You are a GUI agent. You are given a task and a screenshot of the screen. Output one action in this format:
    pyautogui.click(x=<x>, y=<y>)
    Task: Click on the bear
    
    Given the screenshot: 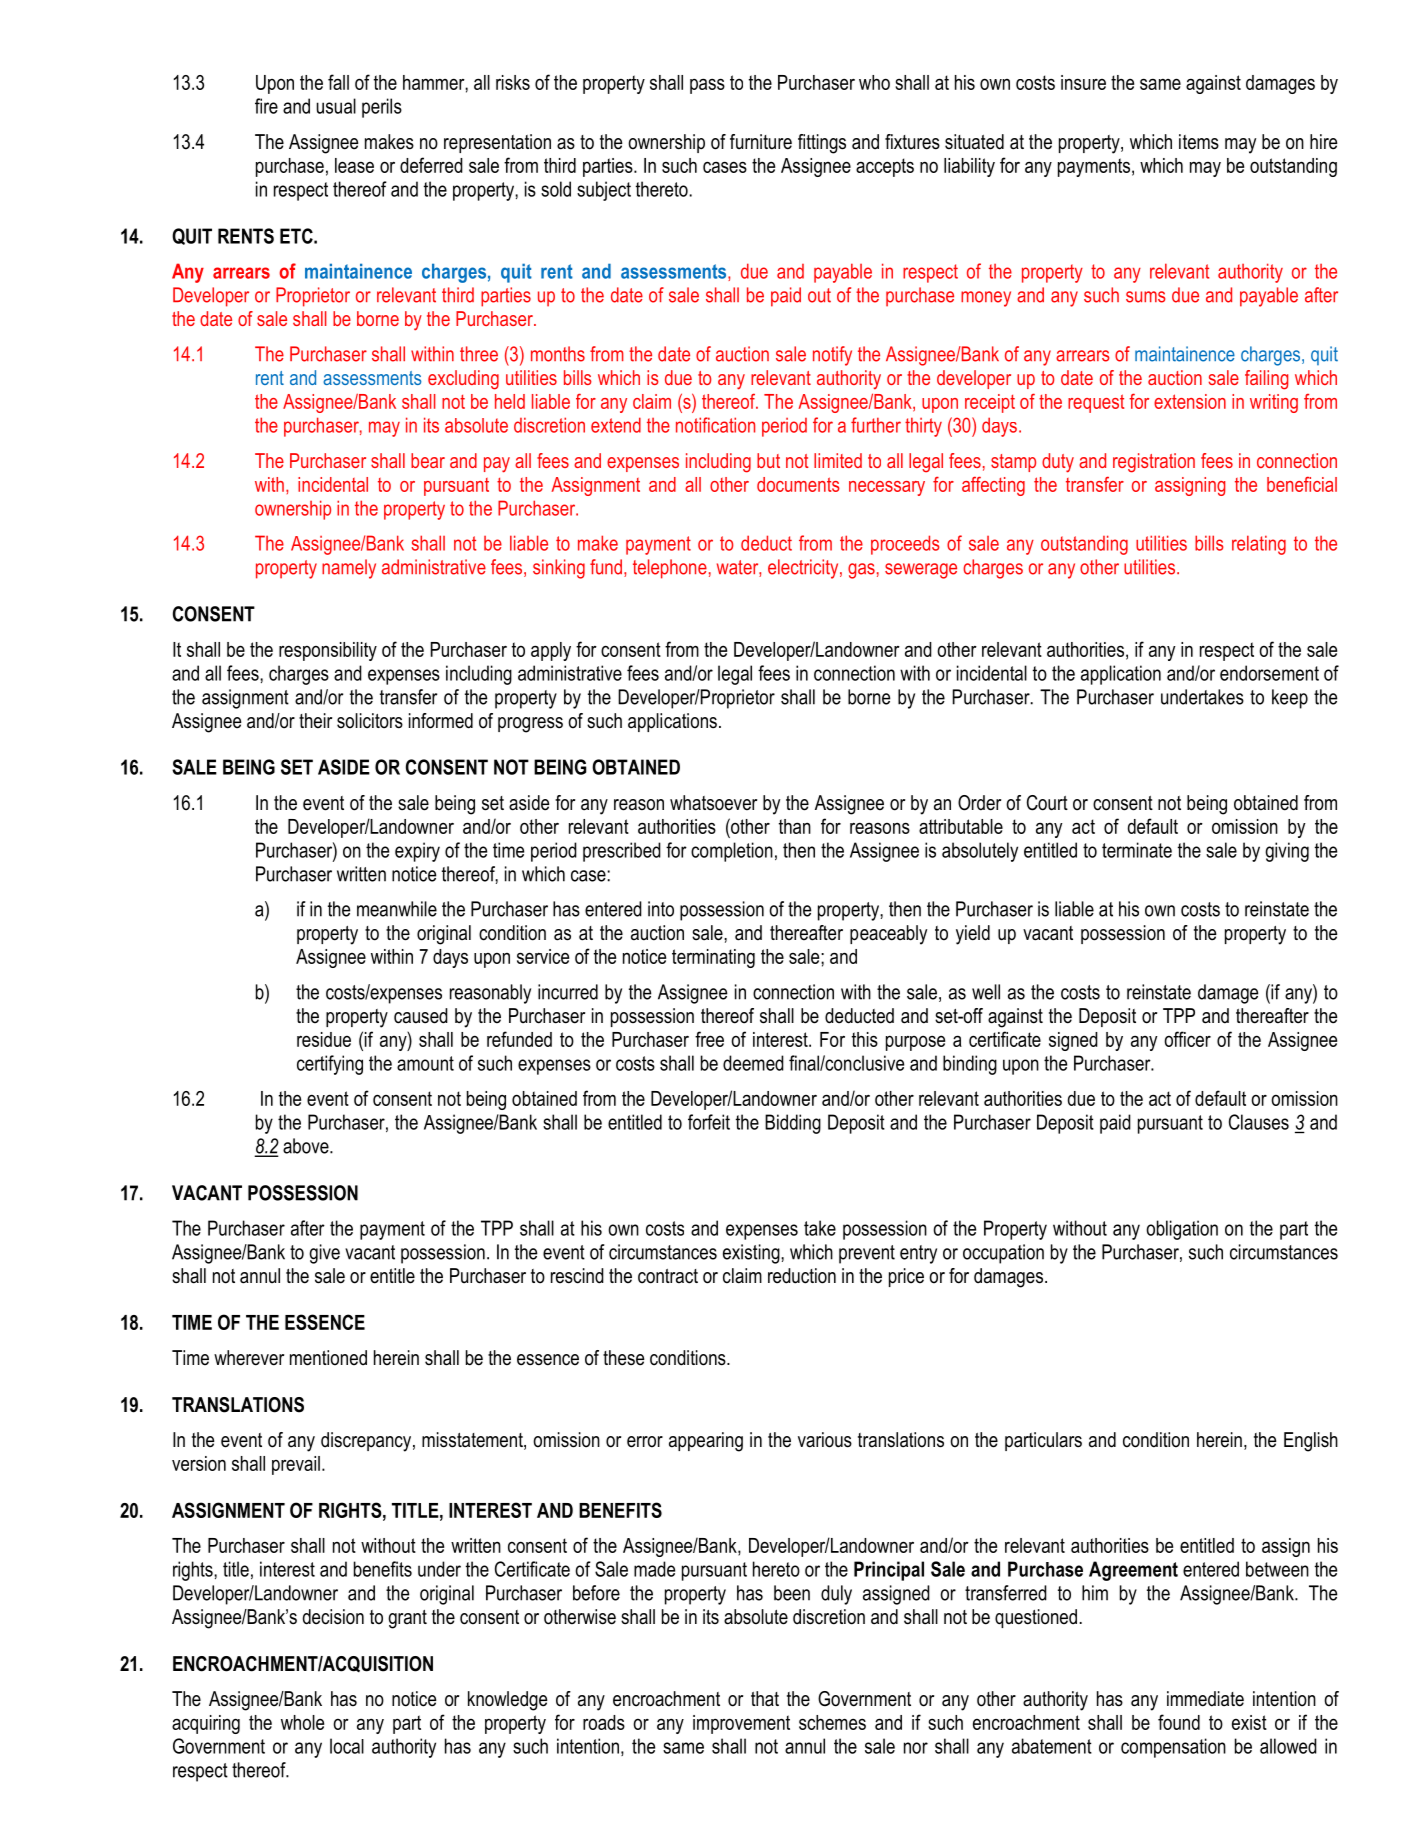 What is the action you would take?
    pyautogui.click(x=428, y=460)
